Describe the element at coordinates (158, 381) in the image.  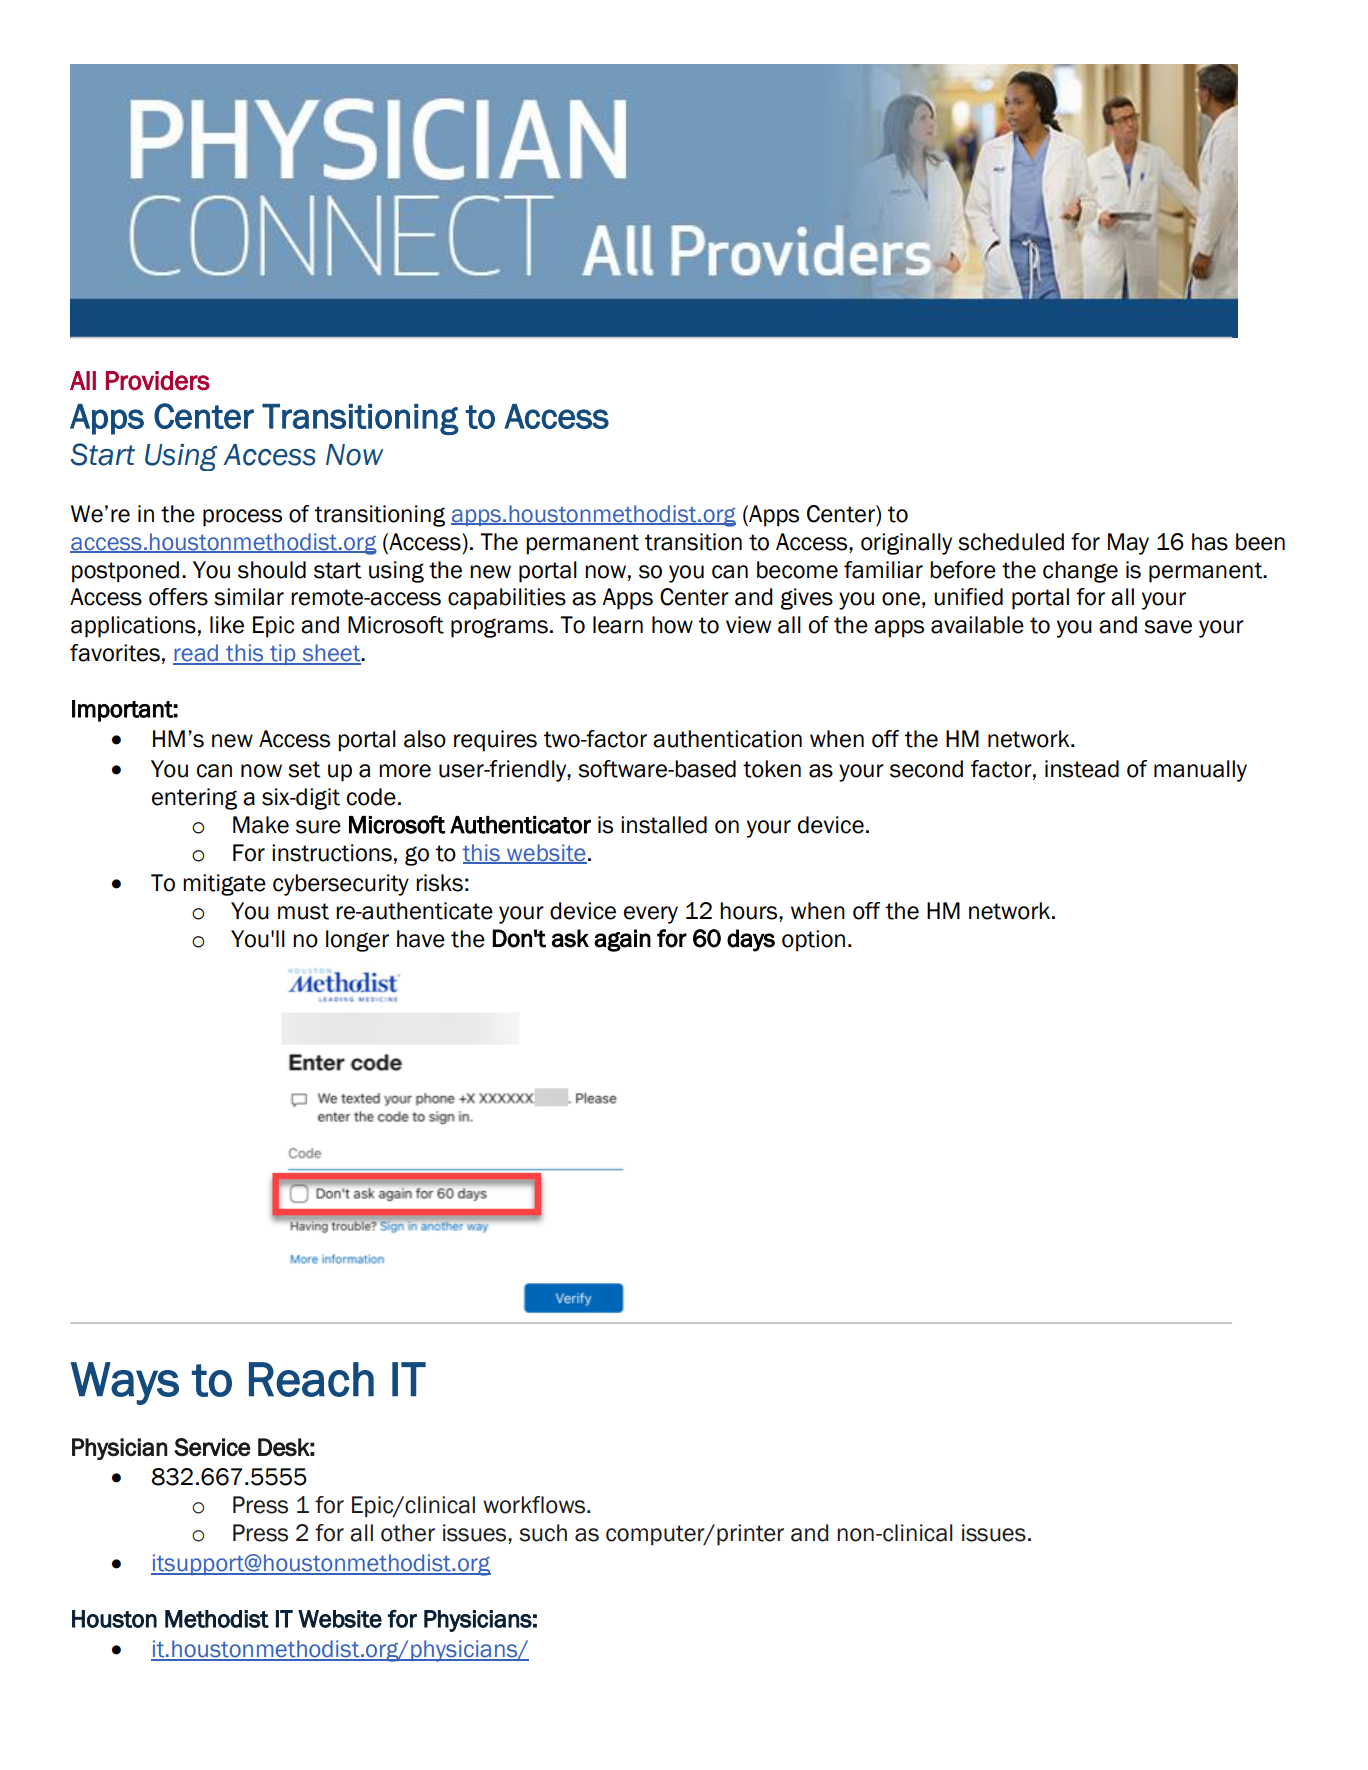
I see `Providers` at that location.
